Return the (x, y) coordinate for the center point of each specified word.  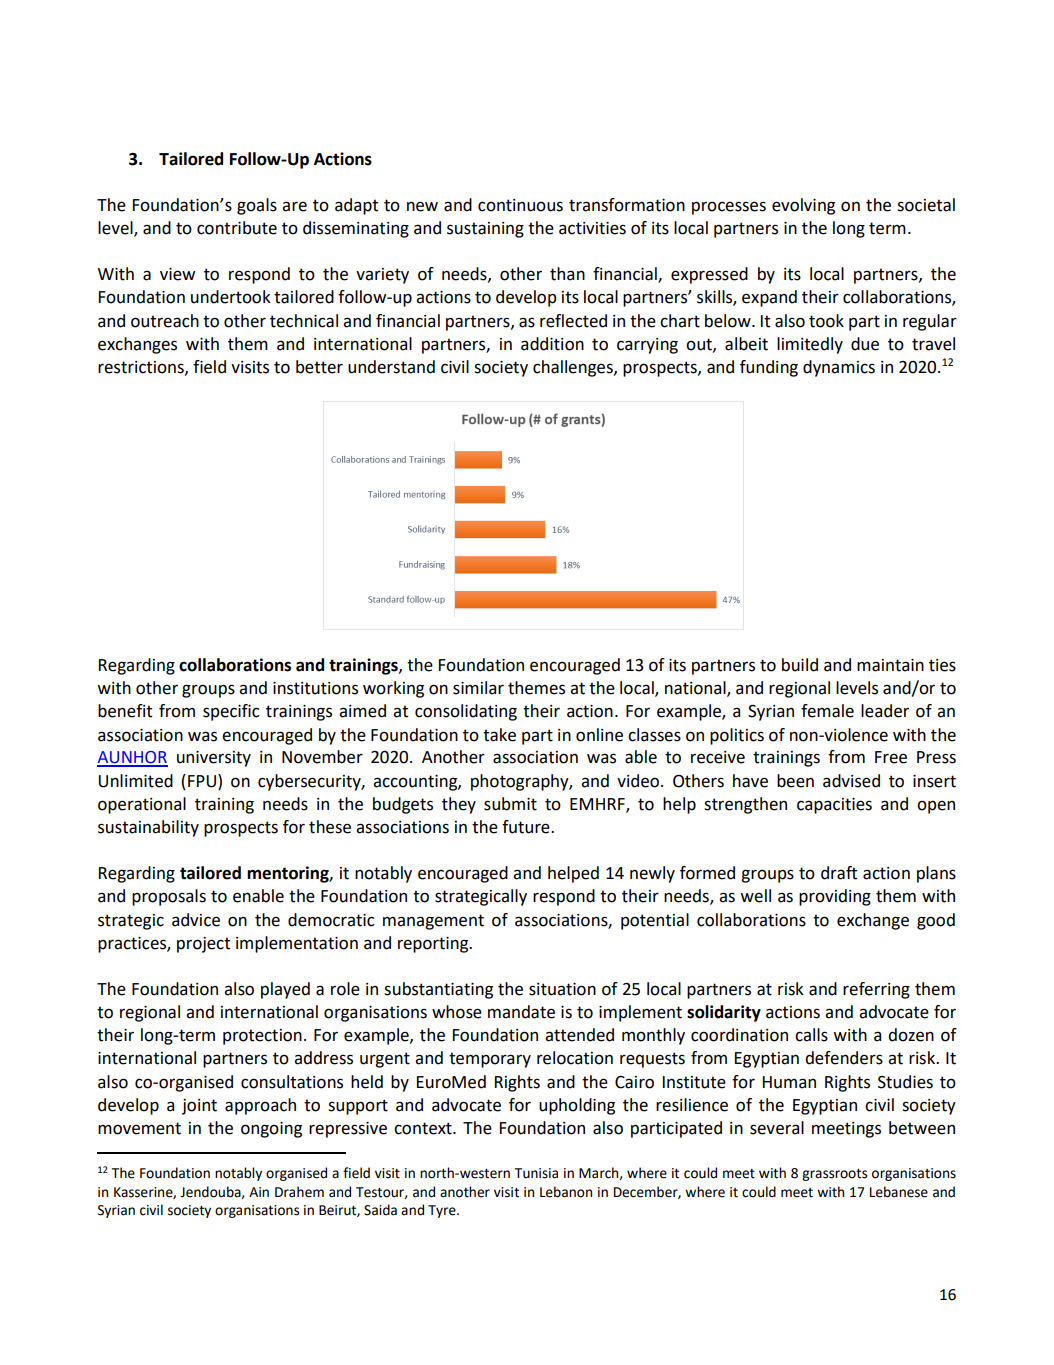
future (527, 827)
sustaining (485, 230)
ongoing (271, 1130)
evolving (803, 206)
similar (478, 688)
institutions (315, 688)
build (800, 665)
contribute (237, 228)
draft (839, 873)
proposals (169, 897)
